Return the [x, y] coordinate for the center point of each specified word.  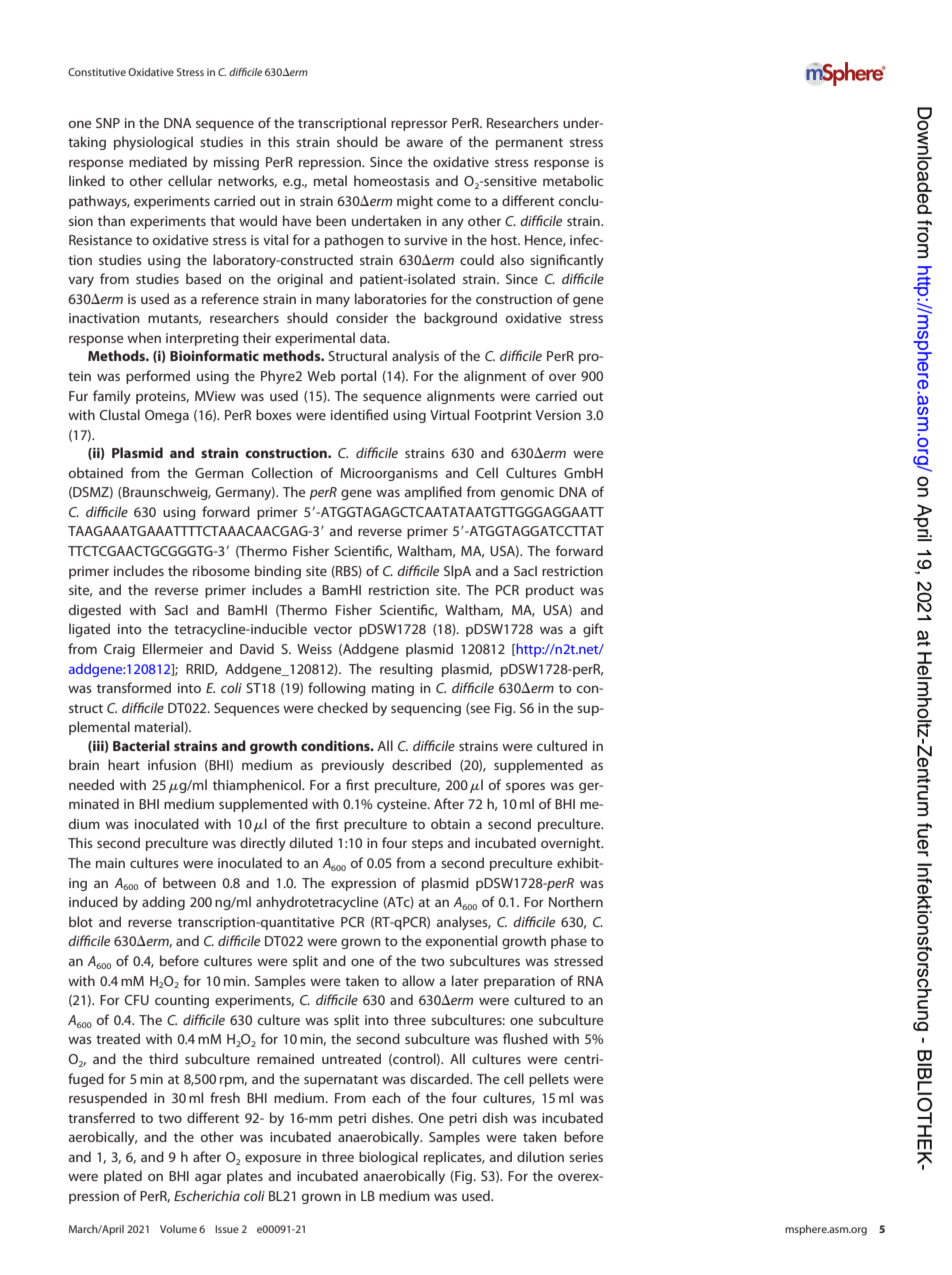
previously [353, 766]
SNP [108, 123]
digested [95, 611]
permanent [529, 144]
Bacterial [141, 745]
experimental [315, 339]
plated [123, 1177]
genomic [527, 493]
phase [569, 942]
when [144, 337]
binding [278, 572]
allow [418, 980]
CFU [136, 1000]
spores [525, 787]
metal [330, 180]
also [512, 259]
